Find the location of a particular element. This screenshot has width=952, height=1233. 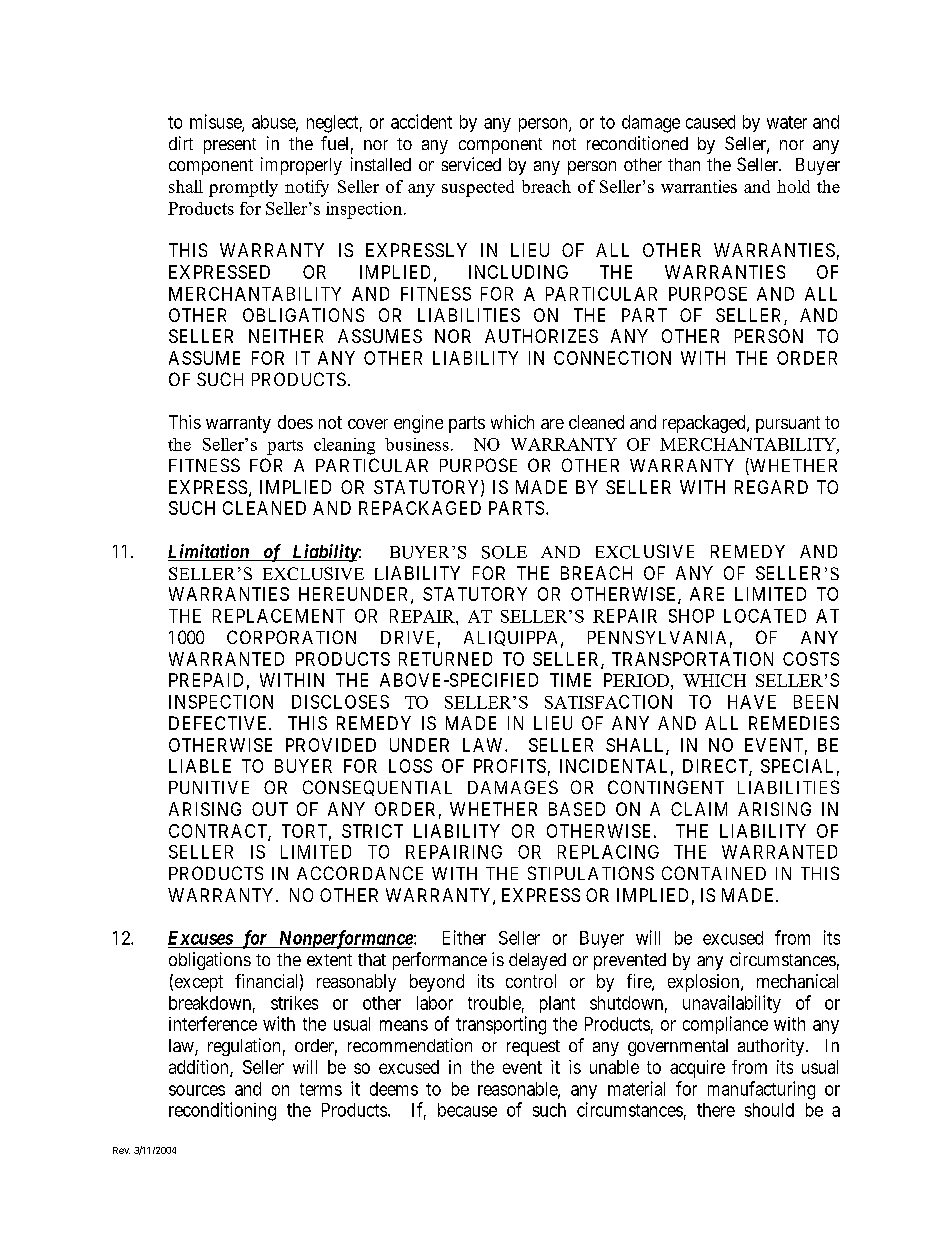

caused is located at coordinates (710, 122).
